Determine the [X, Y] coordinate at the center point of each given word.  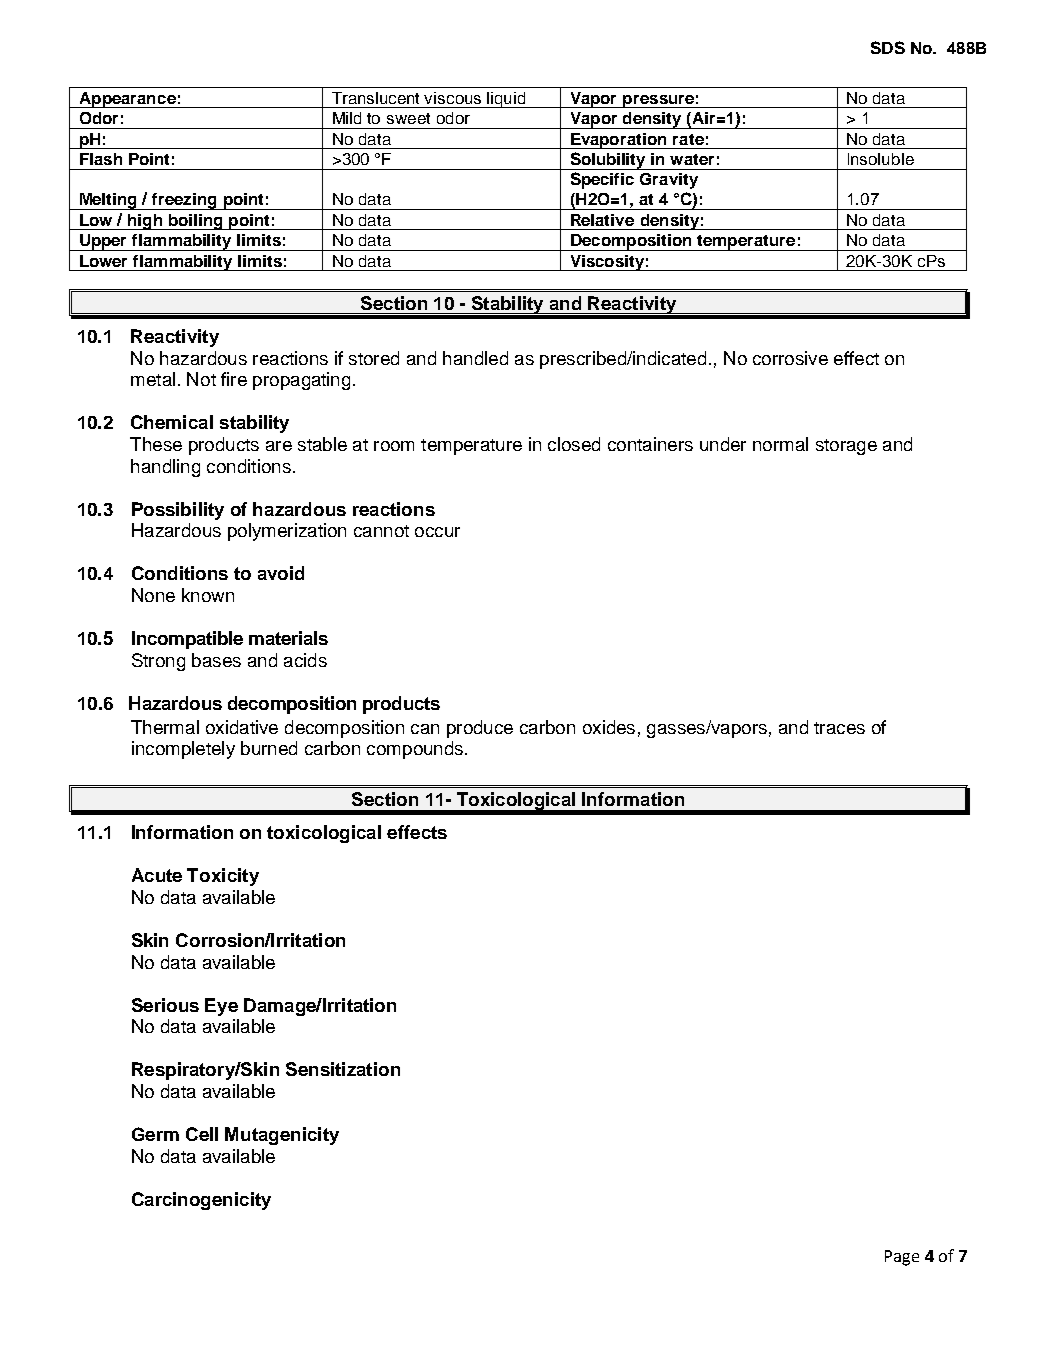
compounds [415, 750]
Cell [202, 1134]
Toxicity [223, 877]
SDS [888, 47]
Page [902, 1258]
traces [839, 728]
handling [165, 468]
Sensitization [343, 1069]
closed [574, 444]
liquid [507, 100]
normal [780, 444]
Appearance [127, 100]
